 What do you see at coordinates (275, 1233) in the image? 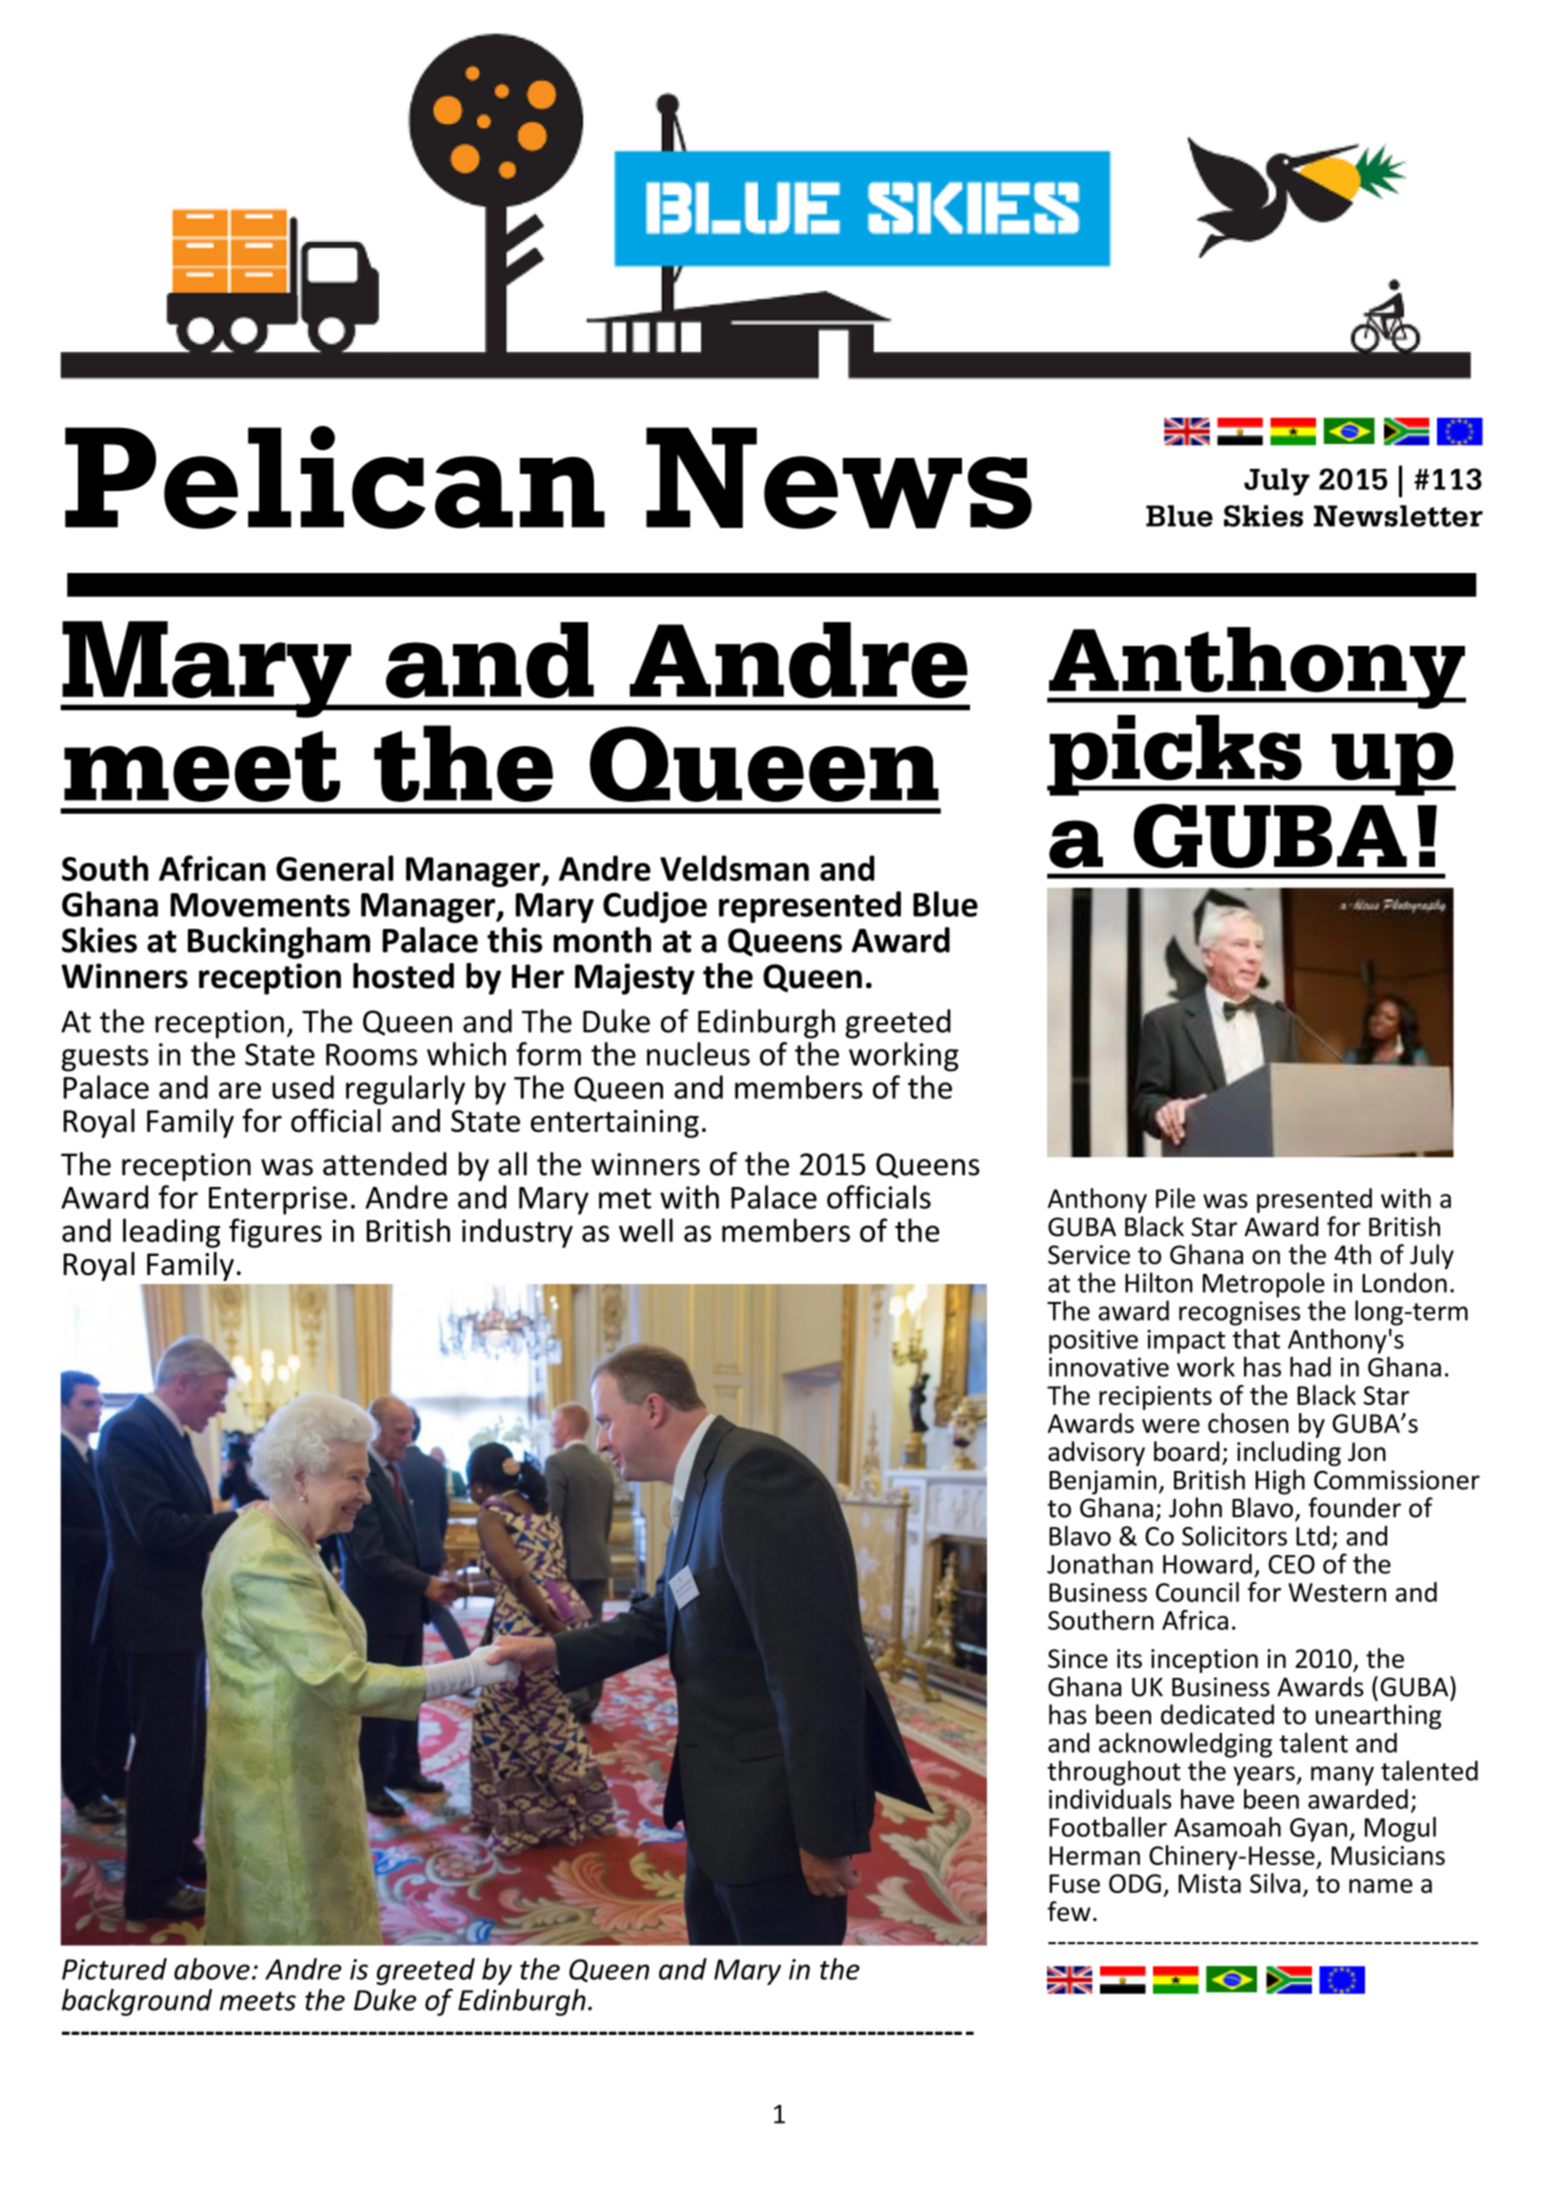
I see `figures` at bounding box center [275, 1233].
